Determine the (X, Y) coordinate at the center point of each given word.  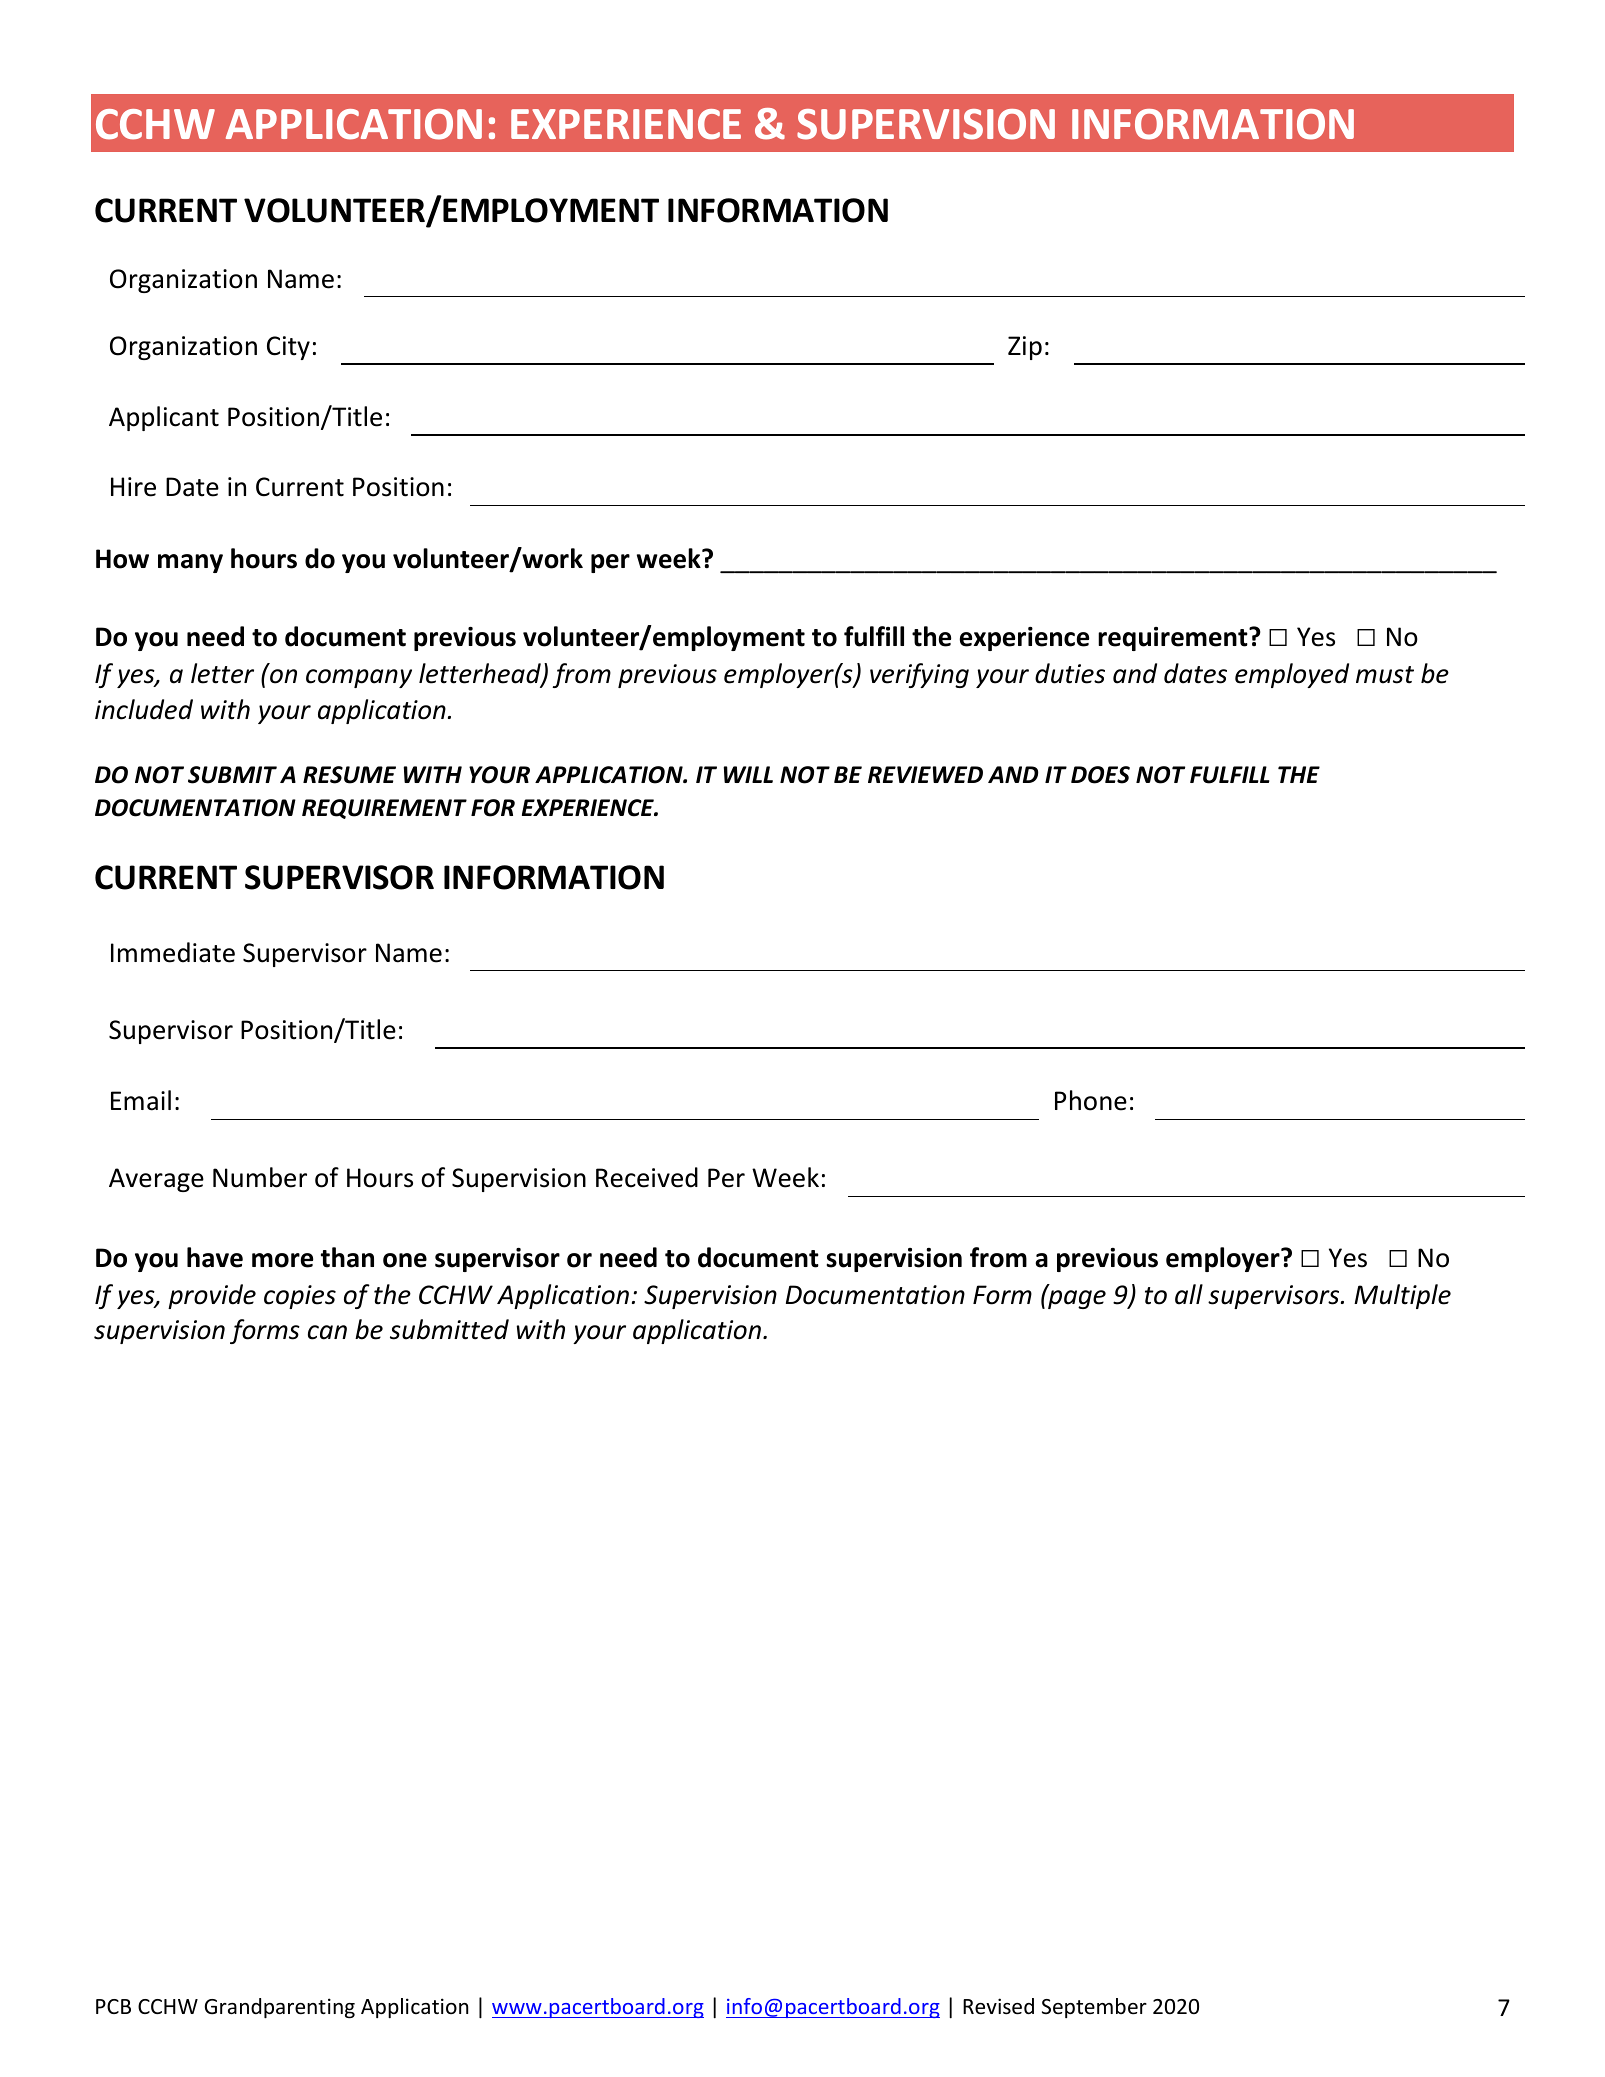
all (1189, 1294)
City (288, 348)
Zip (1025, 348)
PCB (113, 2006)
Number (260, 1177)
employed (1292, 675)
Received (647, 1177)
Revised (998, 2006)
